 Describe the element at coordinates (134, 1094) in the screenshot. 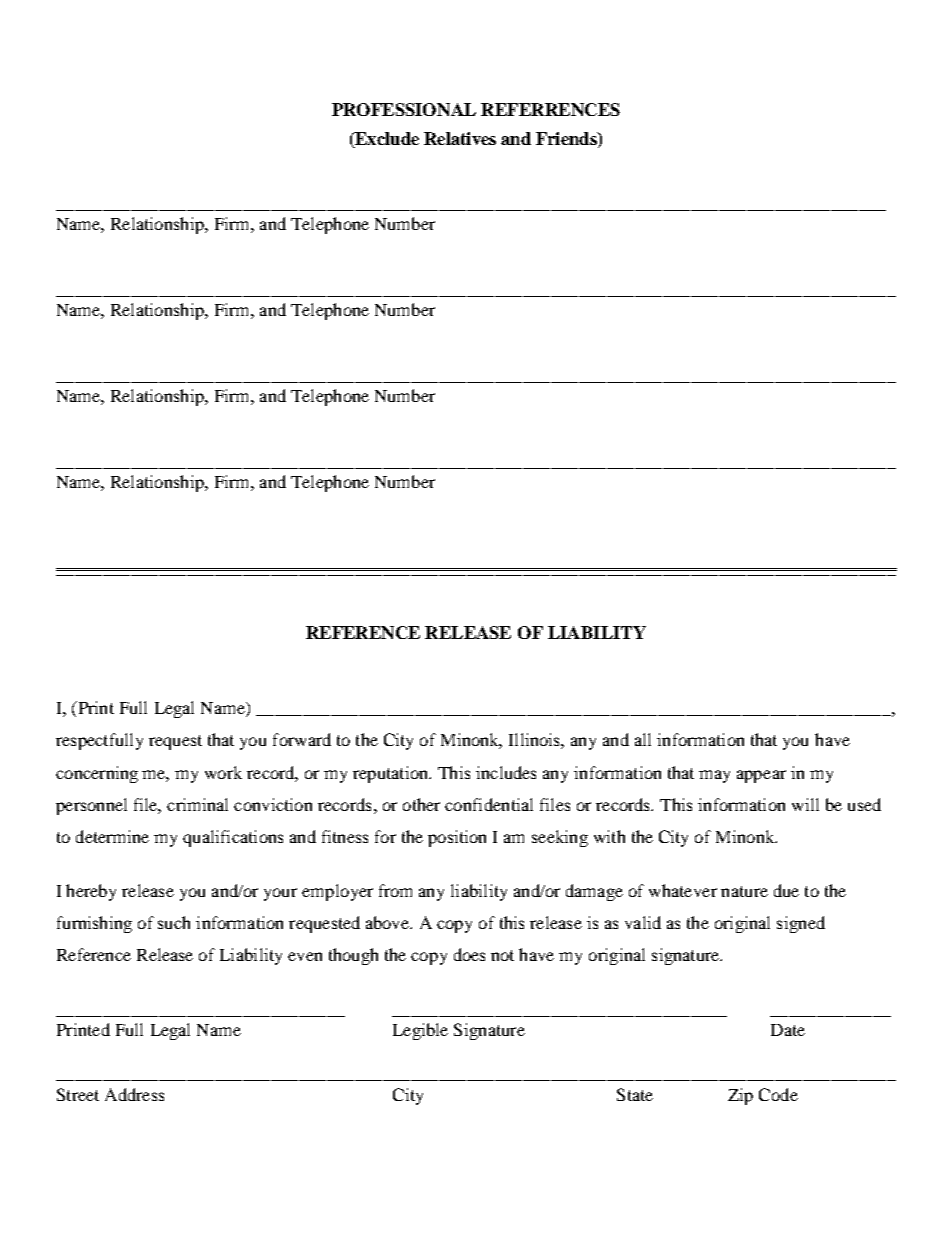

I see `Address` at that location.
